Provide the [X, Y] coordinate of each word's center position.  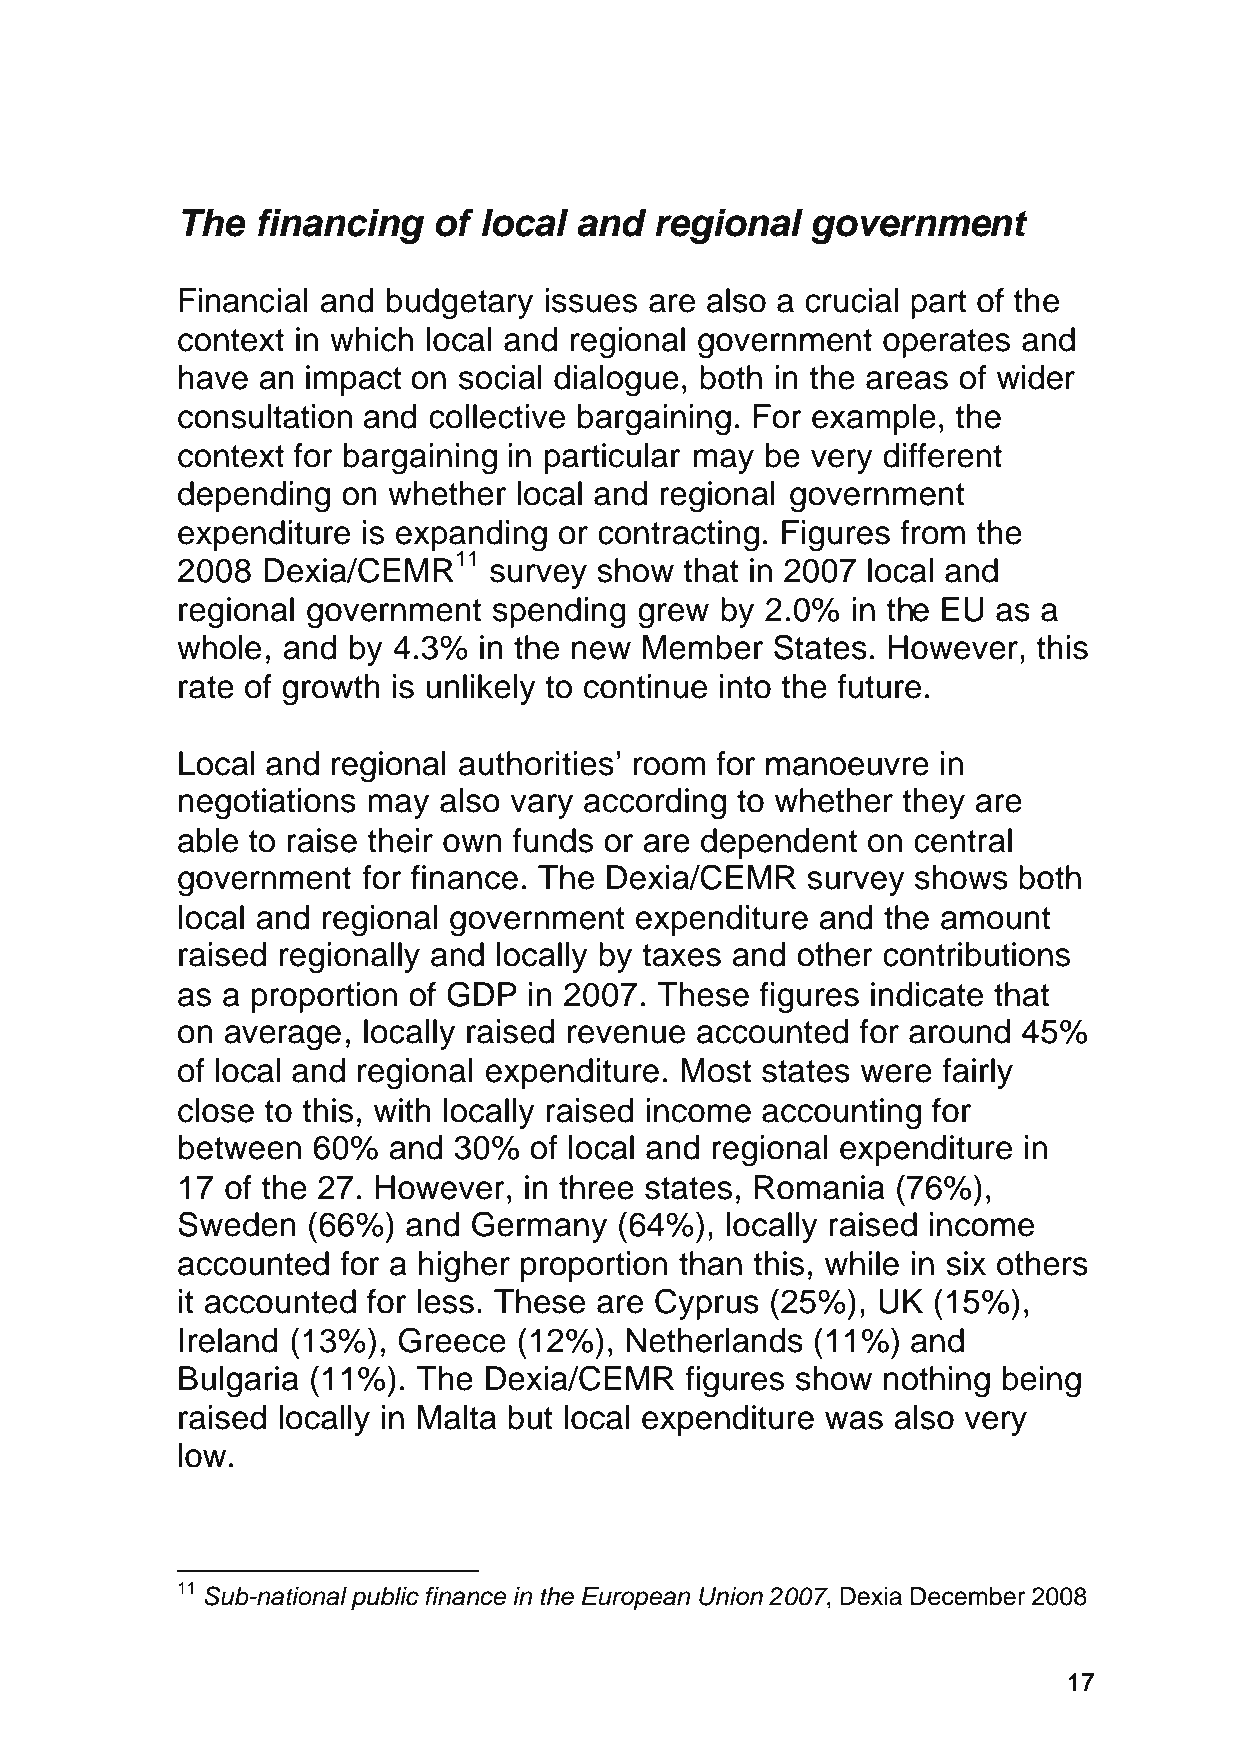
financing [341, 226]
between [239, 1147]
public [385, 1599]
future [879, 686]
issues [591, 300]
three [596, 1187]
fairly [977, 1073]
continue [645, 686]
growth [331, 690]
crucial [852, 300]
